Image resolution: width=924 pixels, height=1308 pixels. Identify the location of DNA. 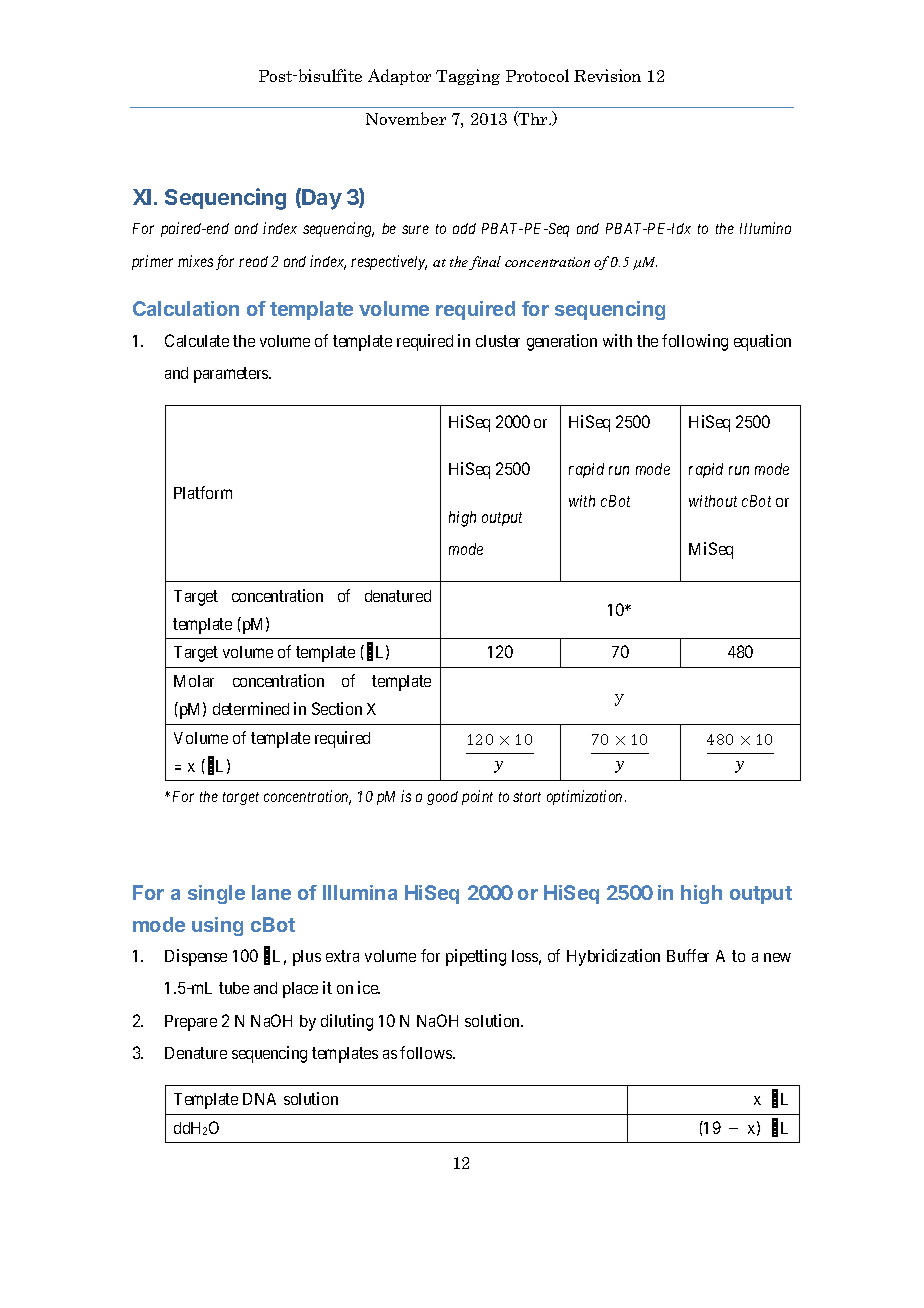
(259, 1099).
